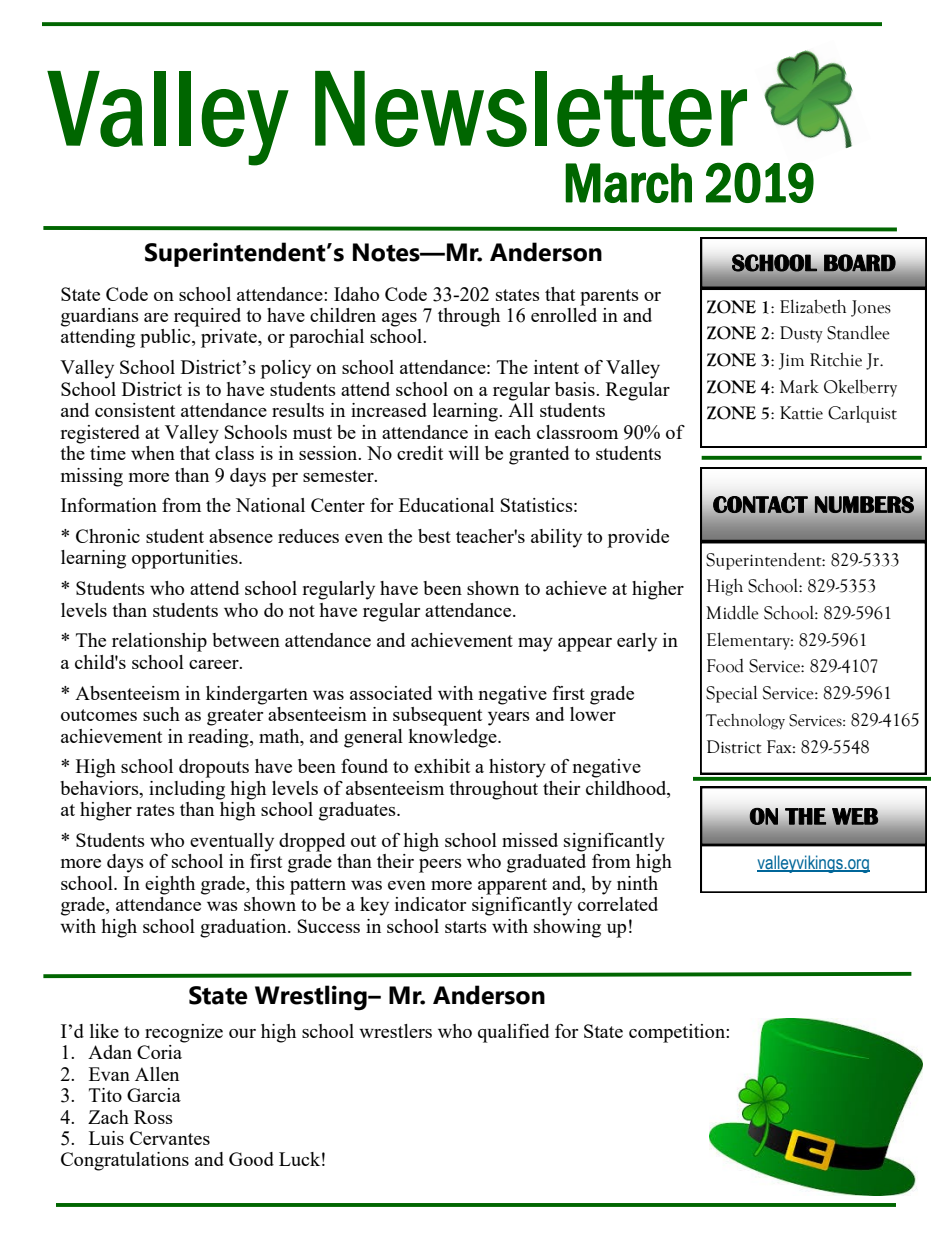 This screenshot has width=952, height=1233. Describe the element at coordinates (244, 928) in the screenshot. I see `graduation` at that location.
